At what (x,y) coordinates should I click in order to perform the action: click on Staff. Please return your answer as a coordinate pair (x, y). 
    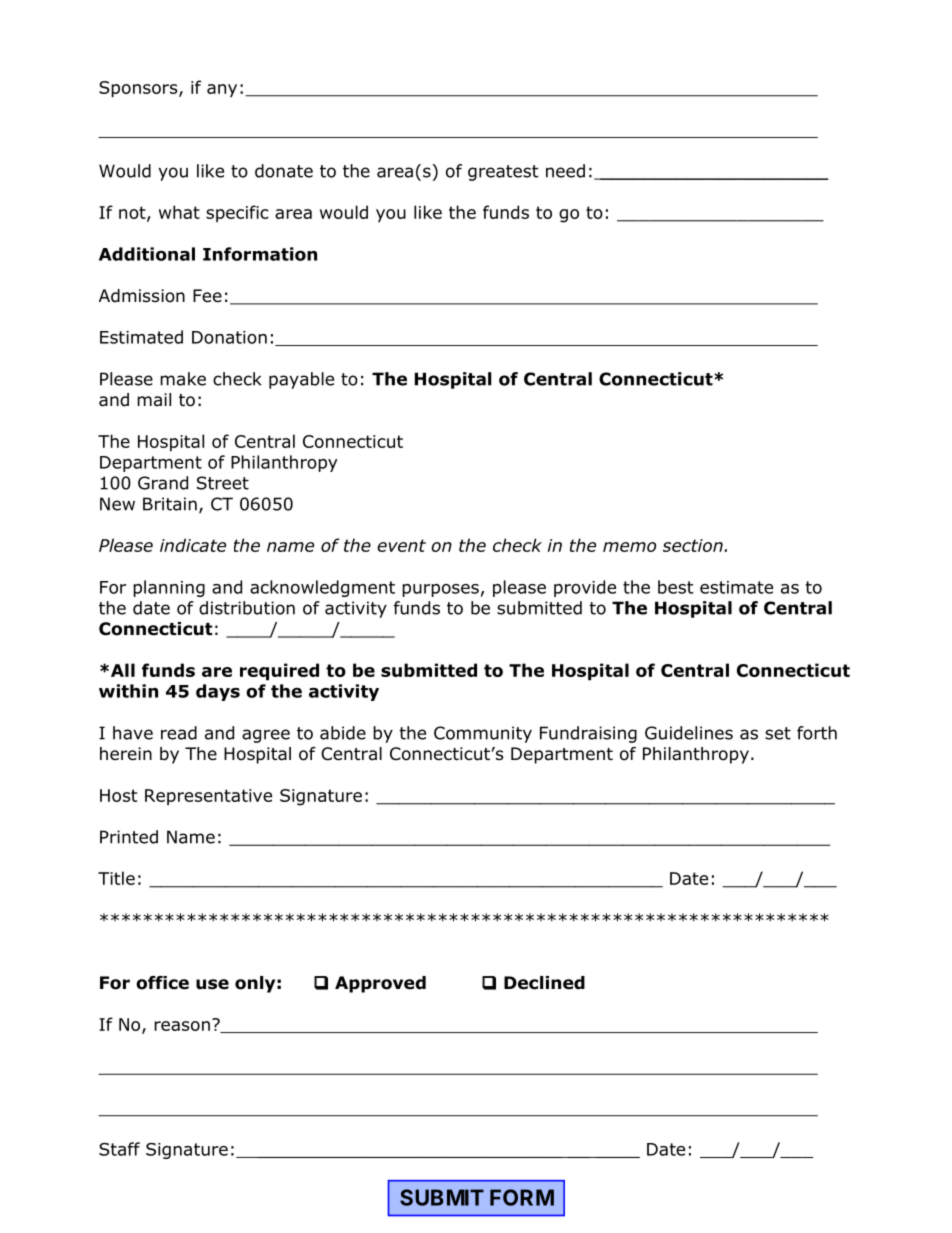
    Looking at the image, I should click on (119, 1149).
